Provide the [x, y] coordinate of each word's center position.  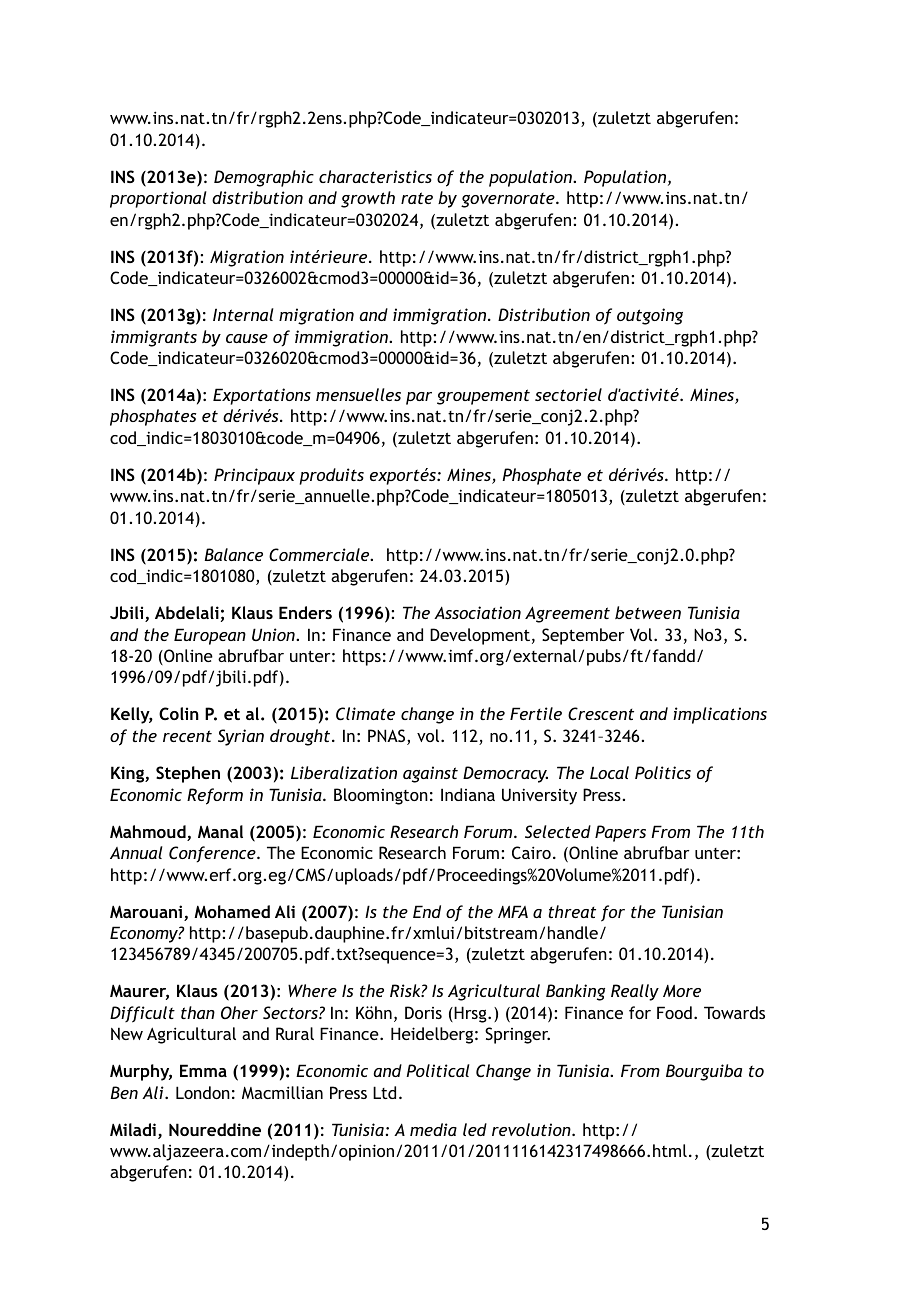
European [210, 636]
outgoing [650, 316]
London [203, 1092]
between [648, 612]
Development [480, 636]
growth [368, 199]
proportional [158, 199]
